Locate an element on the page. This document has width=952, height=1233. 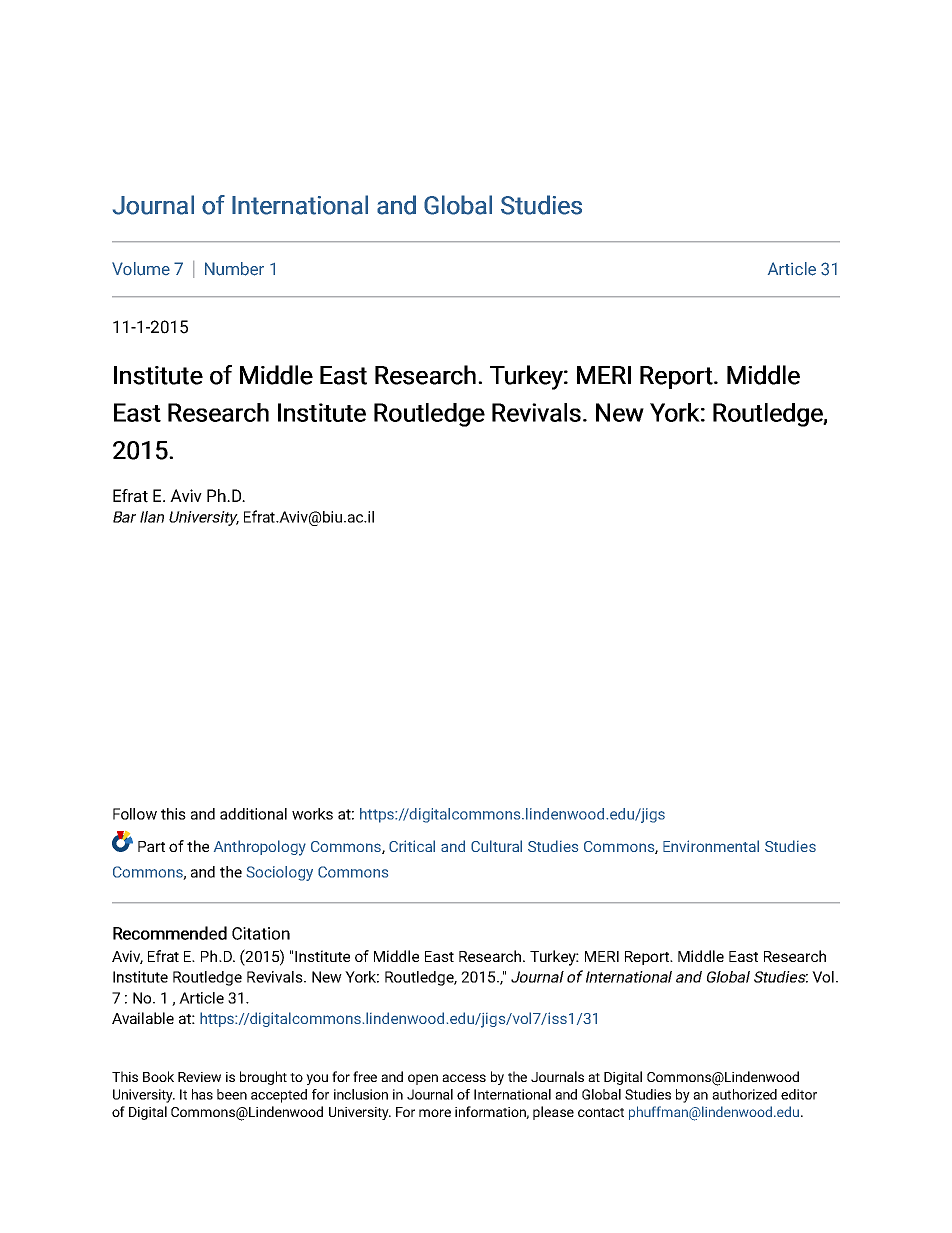
Anthropology is located at coordinates (260, 848).
